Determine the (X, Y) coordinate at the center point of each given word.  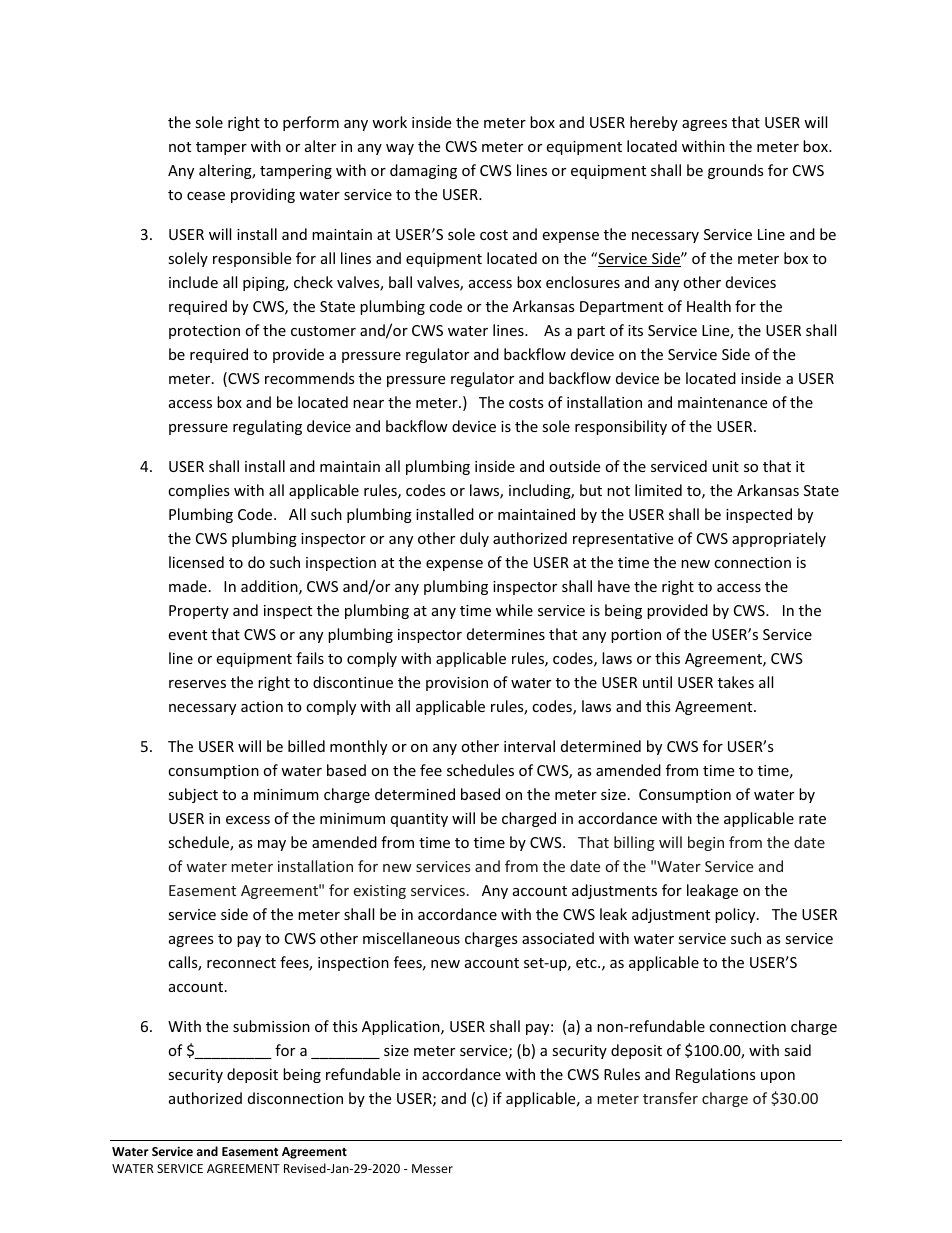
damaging (423, 171)
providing (263, 195)
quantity (419, 820)
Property (199, 612)
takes (736, 682)
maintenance (722, 402)
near (368, 404)
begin (706, 843)
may (272, 845)
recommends (310, 378)
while (514, 610)
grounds (736, 171)
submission (271, 1026)
